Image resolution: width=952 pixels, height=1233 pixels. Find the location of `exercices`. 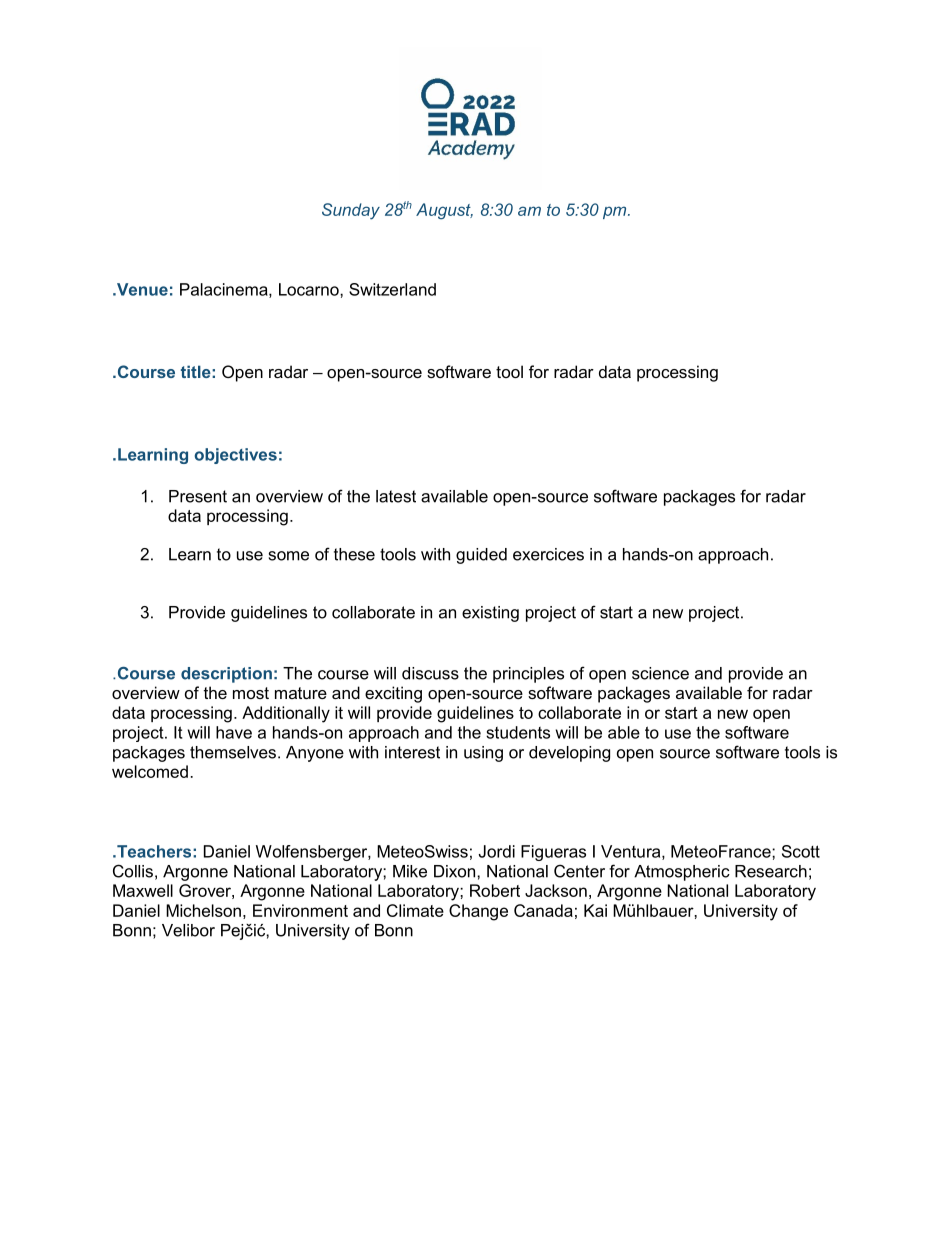

exercices is located at coordinates (548, 554).
